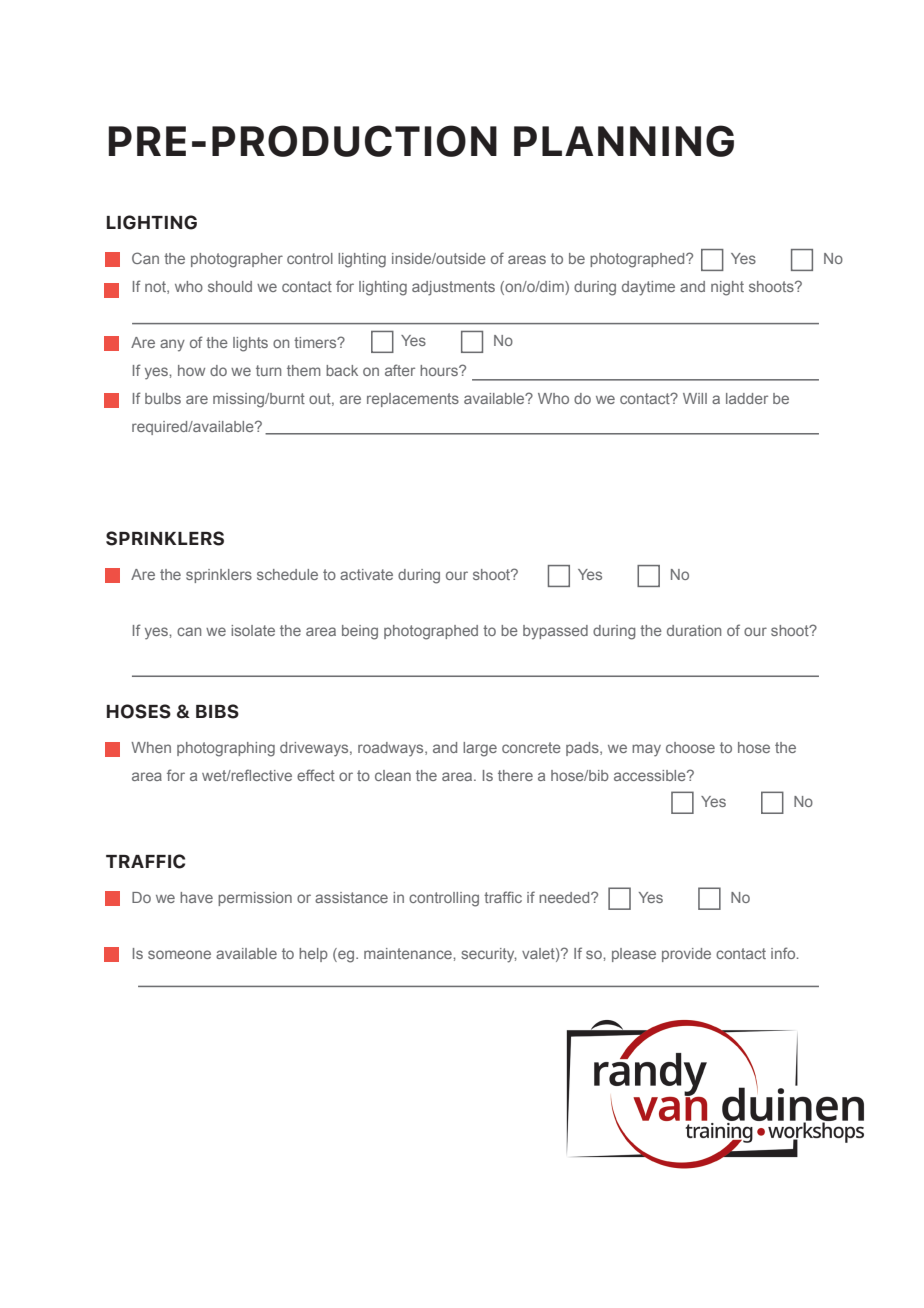 The width and height of the document is (924, 1308). Describe the element at coordinates (694, 630) in the document. I see `duration` at that location.
